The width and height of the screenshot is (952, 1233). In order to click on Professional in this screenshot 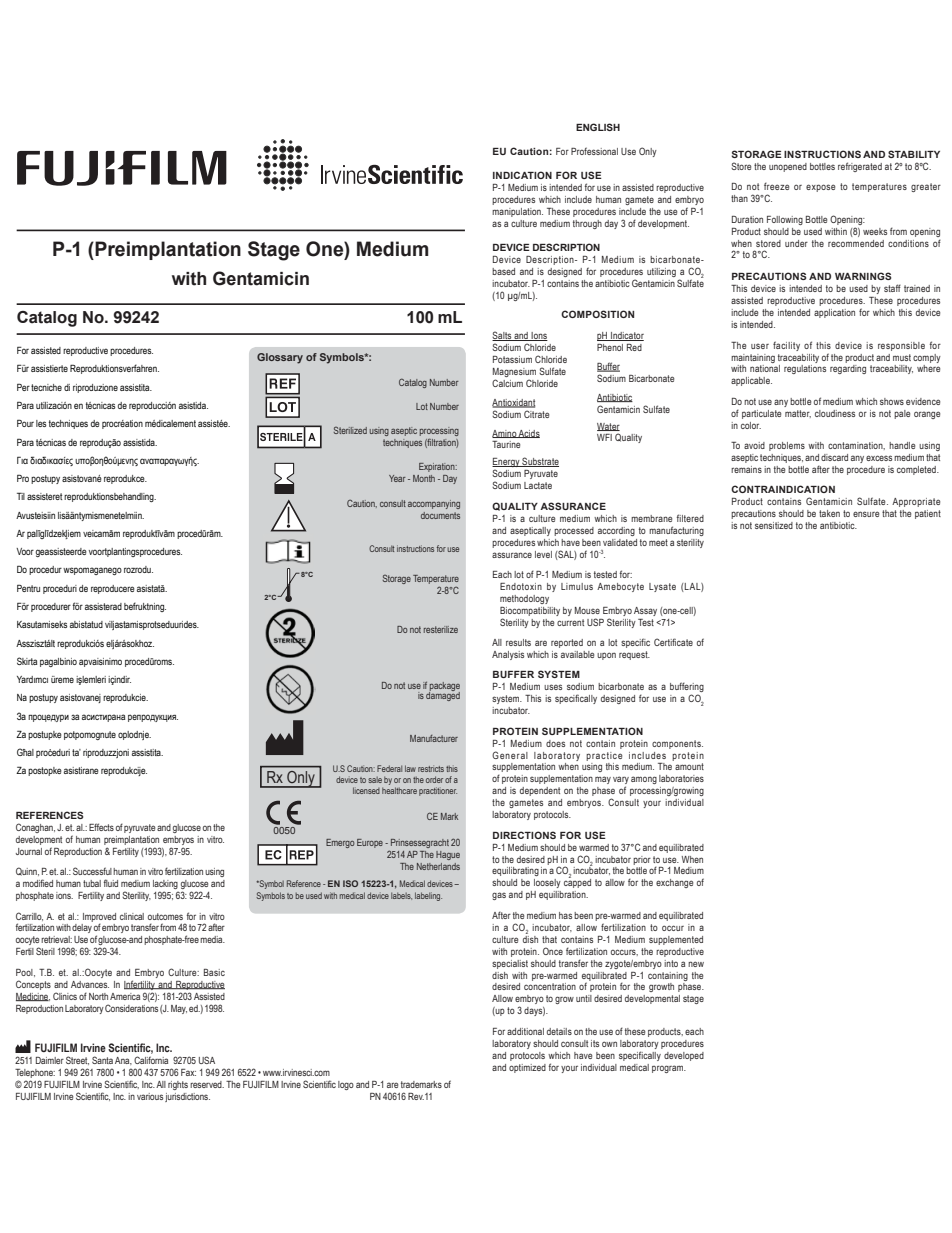, I will do `click(594, 151)`.
